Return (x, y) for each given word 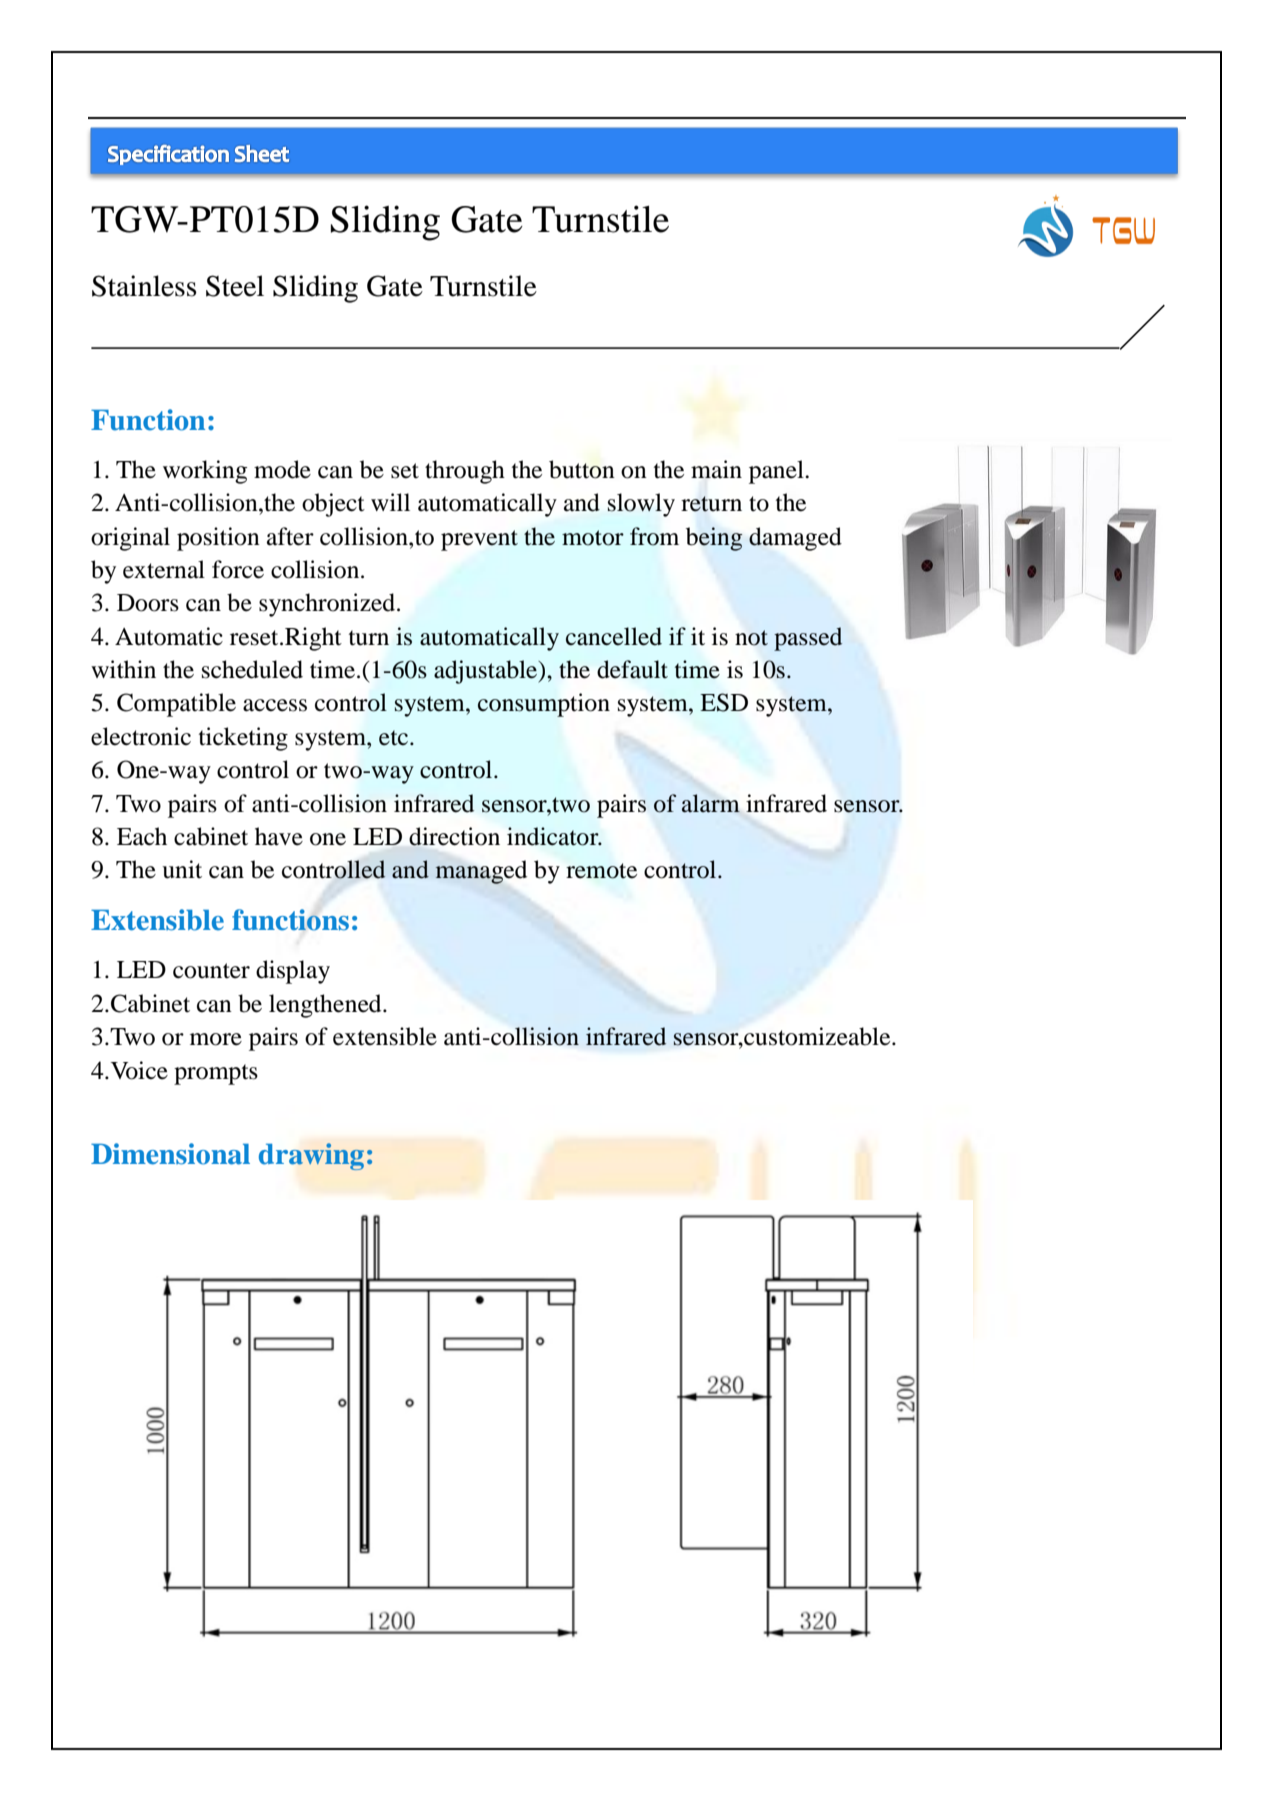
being (714, 539)
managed (481, 872)
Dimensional (170, 1154)
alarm (711, 803)
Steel (235, 286)
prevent (479, 540)
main (716, 469)
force (238, 569)
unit (182, 869)
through (465, 472)
